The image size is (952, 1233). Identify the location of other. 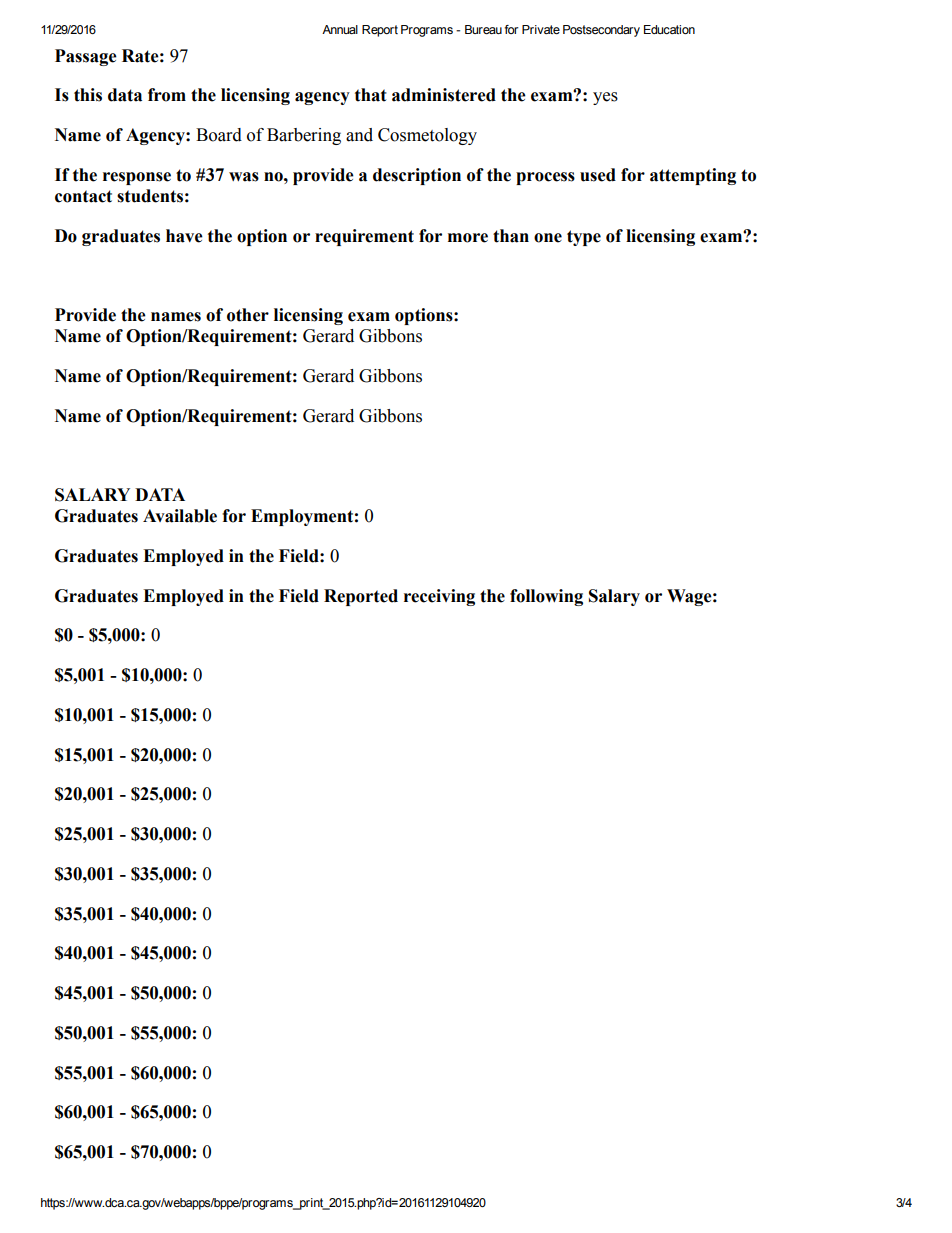
(248, 315).
